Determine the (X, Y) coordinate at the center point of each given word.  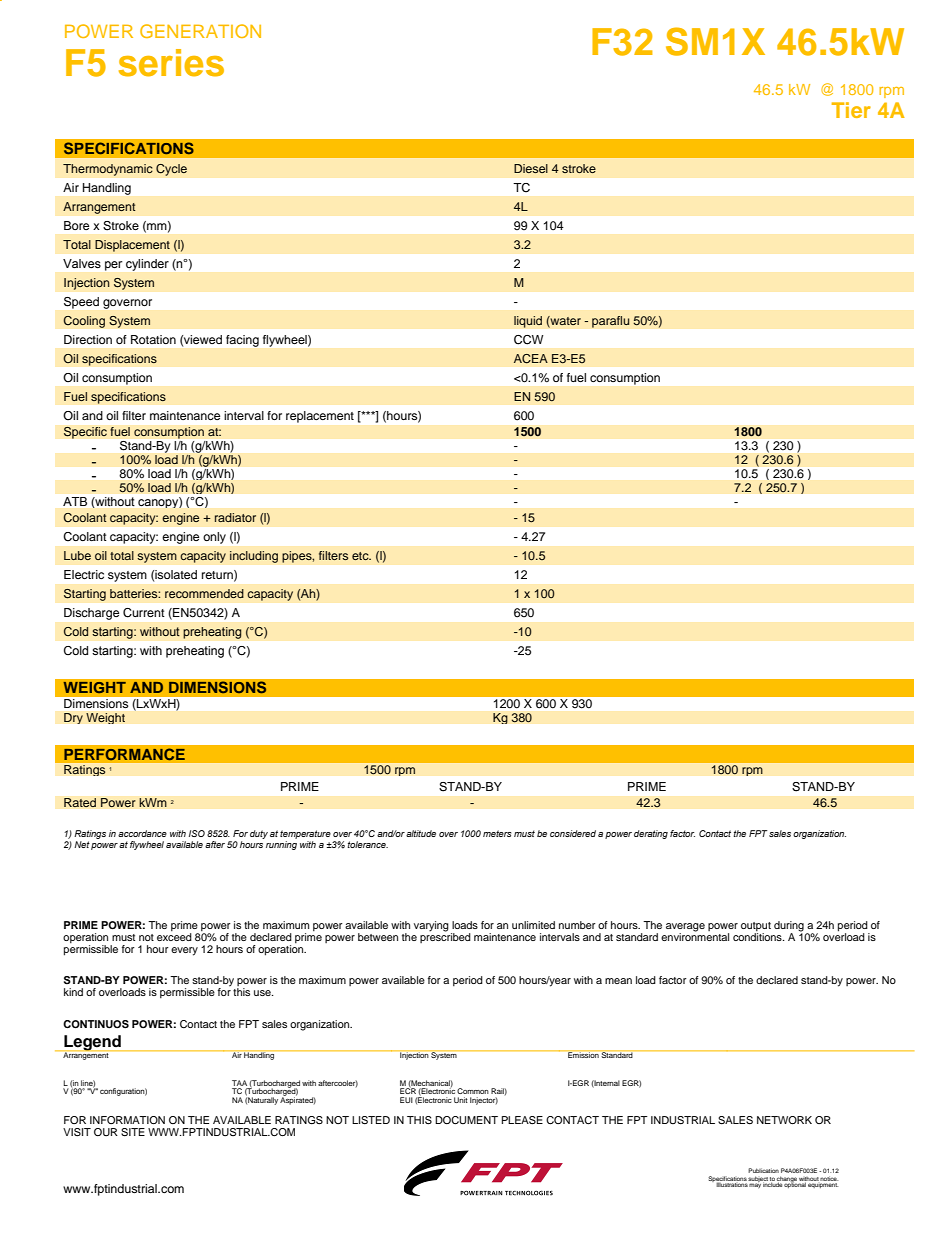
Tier (851, 110)
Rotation (153, 339)
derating (651, 834)
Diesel (531, 168)
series (171, 63)
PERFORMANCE (124, 754)
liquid (528, 322)
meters (497, 833)
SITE (133, 1132)
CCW (529, 340)
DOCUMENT (466, 1120)
